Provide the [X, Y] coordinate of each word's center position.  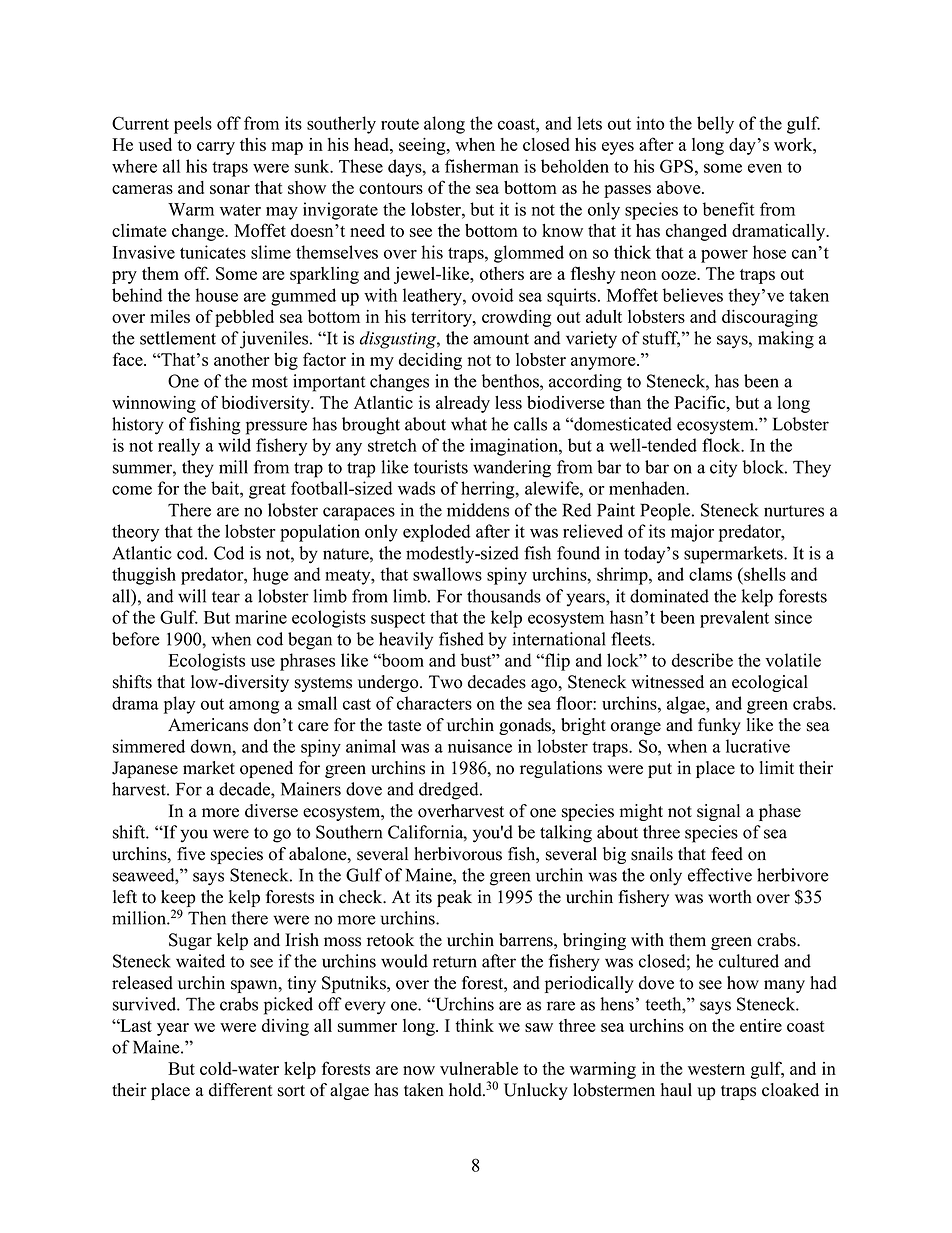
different [241, 1090]
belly [715, 125]
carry [216, 148]
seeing [423, 146]
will [192, 596]
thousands [504, 596]
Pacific [701, 402]
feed [727, 854]
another [242, 359]
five [191, 854]
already [463, 404]
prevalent [734, 619]
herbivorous [458, 854]
